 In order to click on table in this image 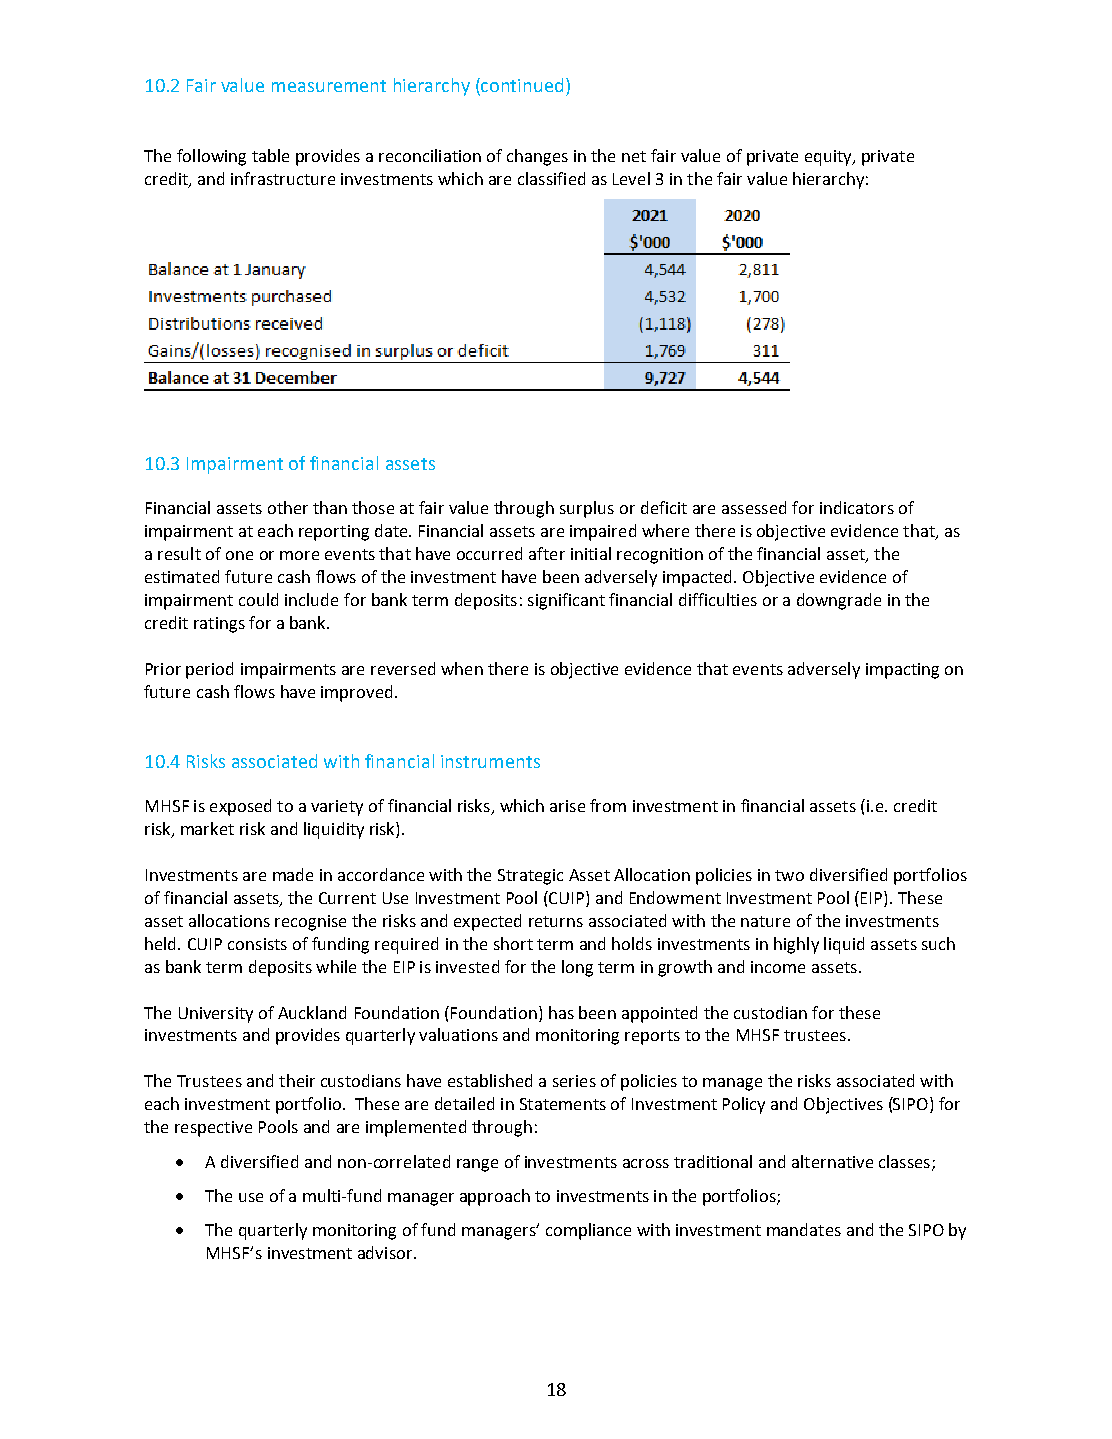, I will do `click(270, 155)`.
